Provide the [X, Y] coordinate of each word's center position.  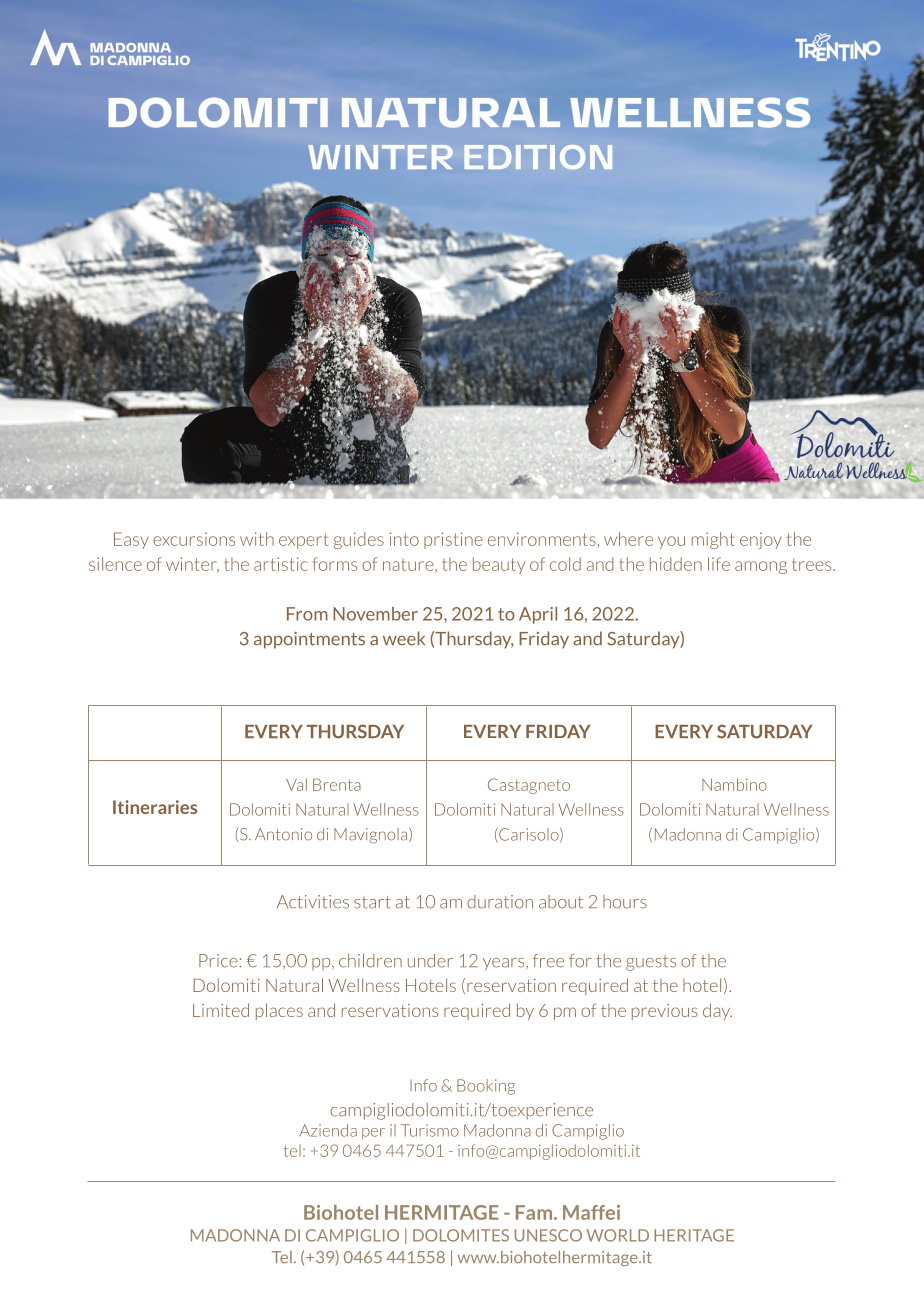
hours [625, 902]
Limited [221, 1010]
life [719, 564]
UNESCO [548, 1235]
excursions [194, 539]
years [505, 964]
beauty [499, 565]
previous [665, 1012]
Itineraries [155, 807]
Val [296, 784]
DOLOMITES [461, 1235]
